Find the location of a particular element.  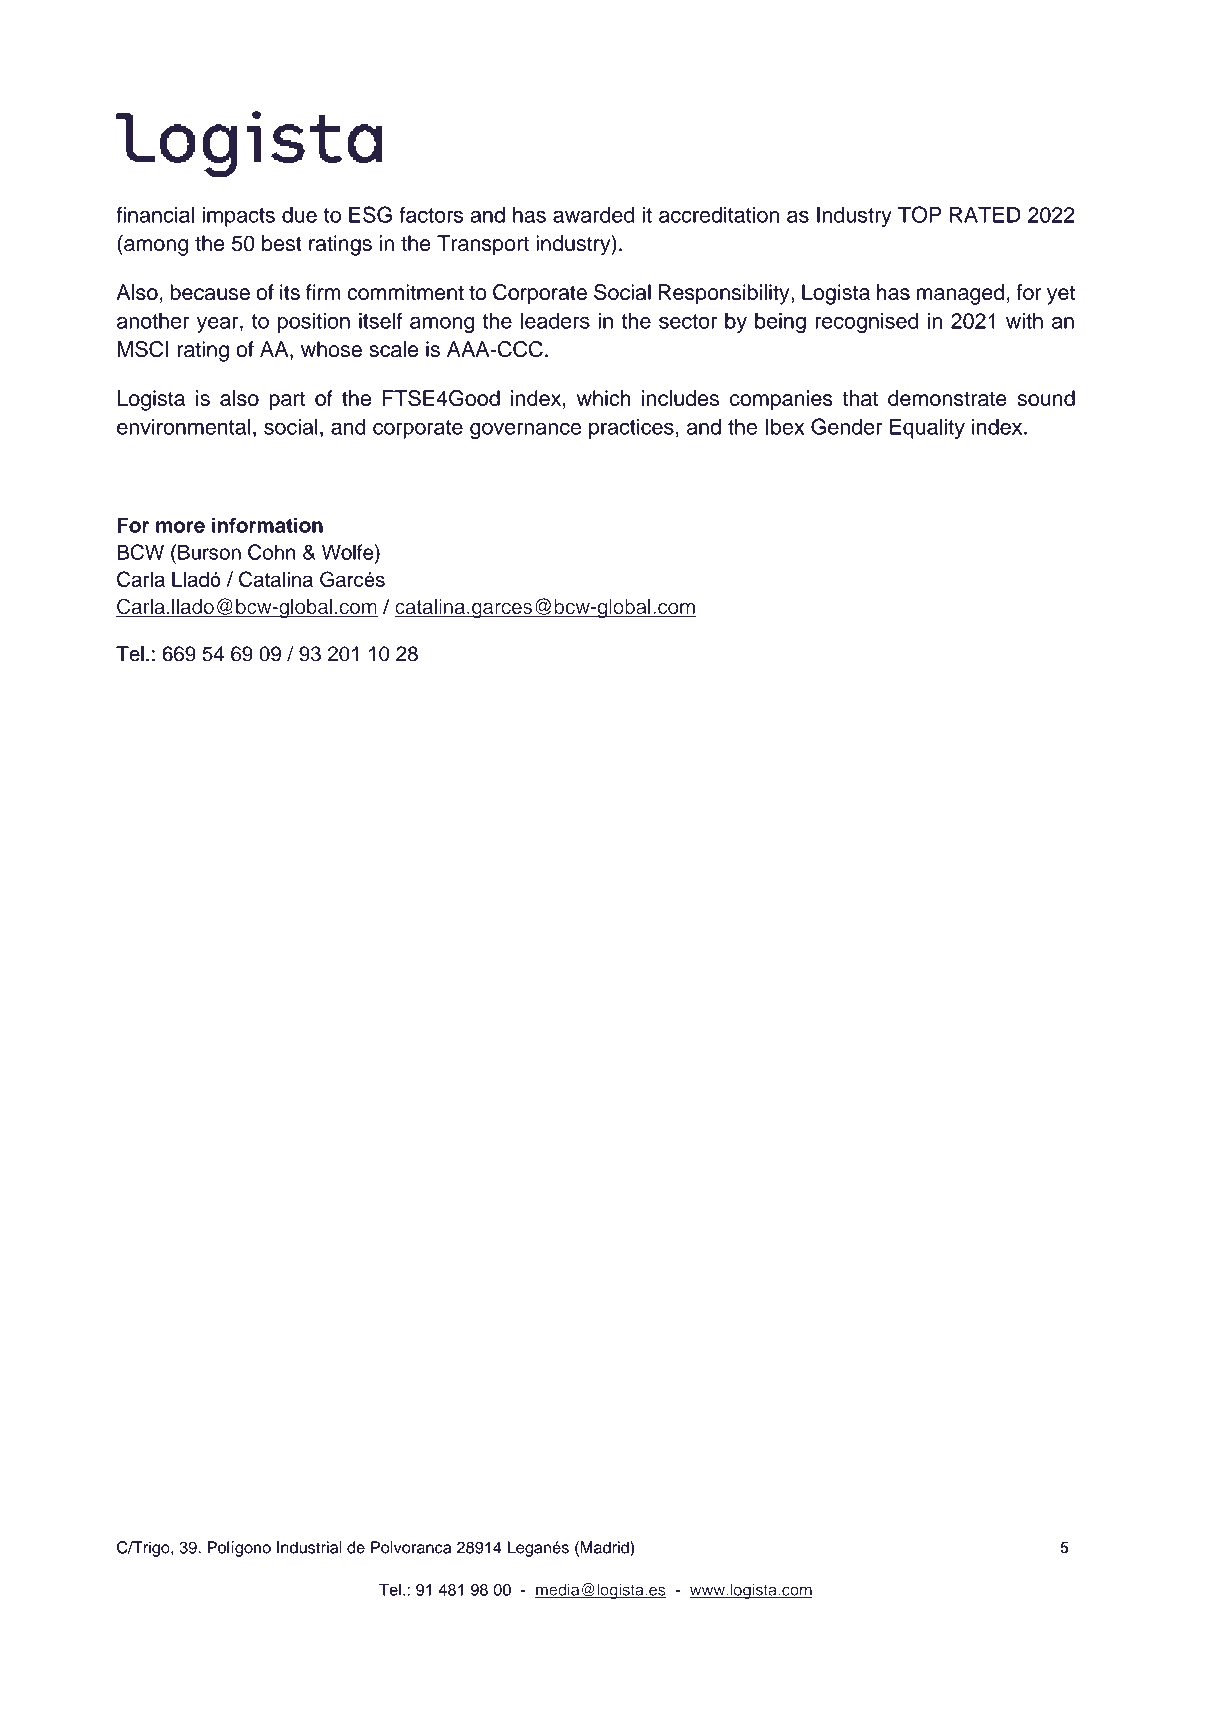

best is located at coordinates (282, 243).
